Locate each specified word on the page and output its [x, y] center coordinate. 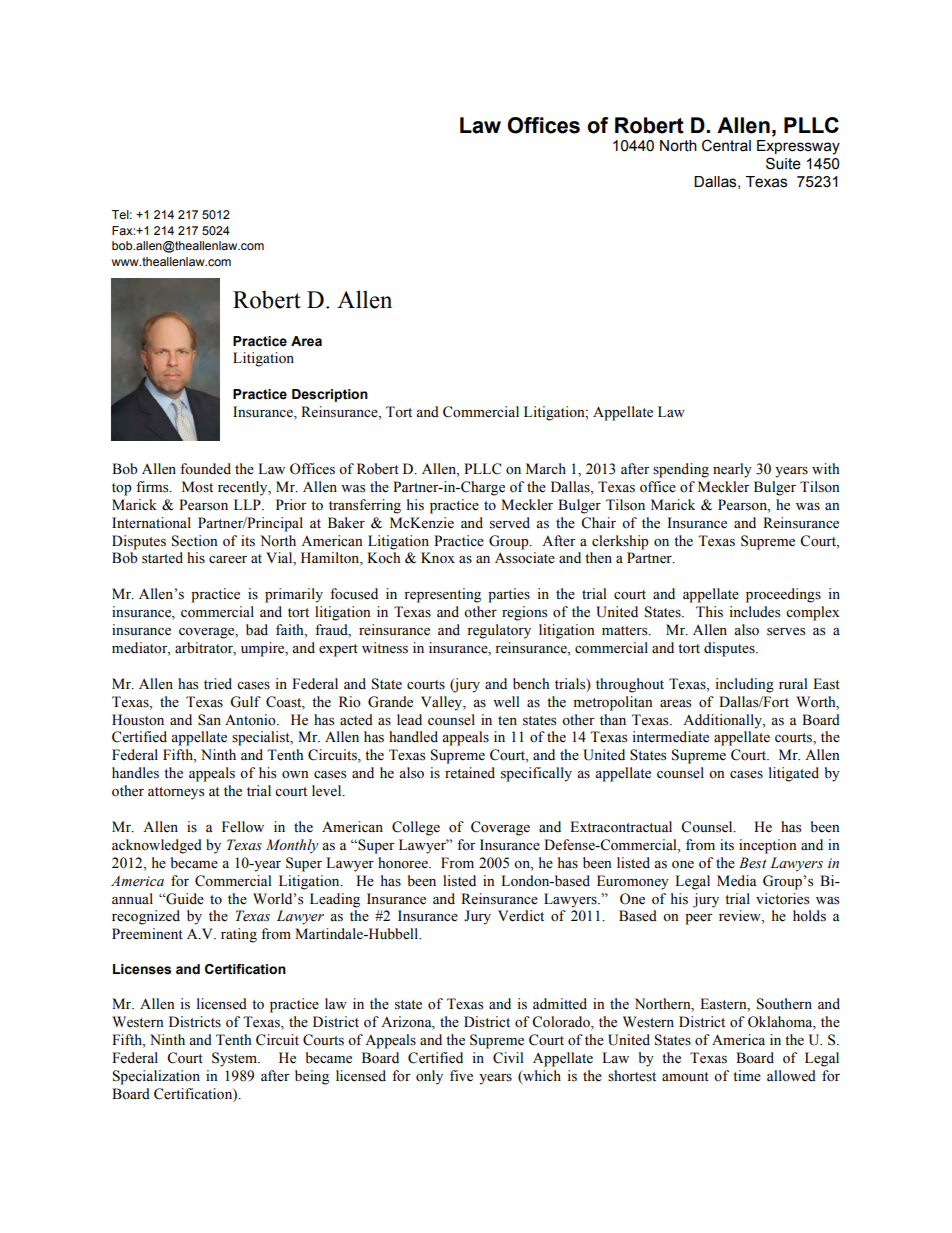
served [510, 523]
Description [330, 395]
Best [753, 863]
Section [195, 541]
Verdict [521, 916]
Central [726, 145]
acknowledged [157, 846]
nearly [732, 470]
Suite [783, 163]
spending [681, 470]
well [506, 702]
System [235, 1059]
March [546, 468]
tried [218, 684]
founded [205, 469]
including [744, 685]
